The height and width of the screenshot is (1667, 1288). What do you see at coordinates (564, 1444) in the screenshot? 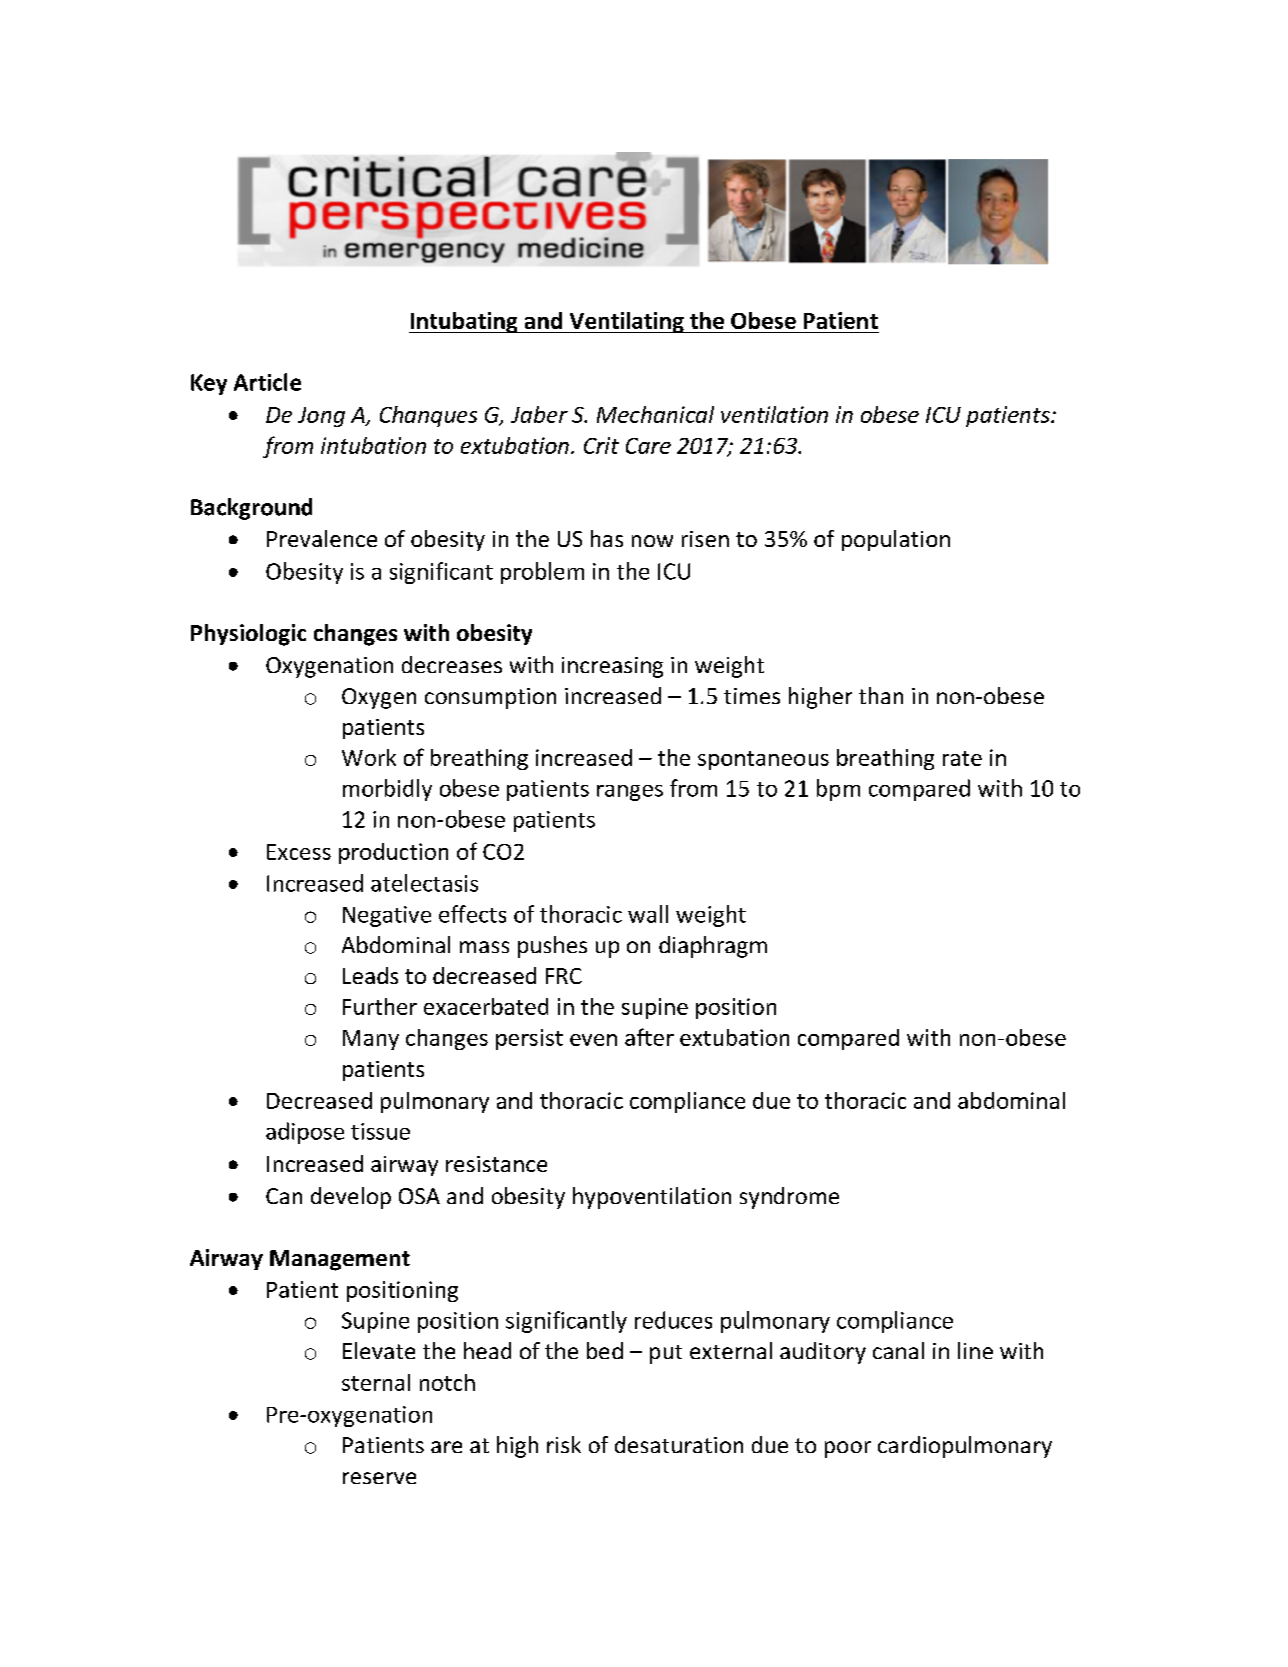
I see `risk` at bounding box center [564, 1444].
